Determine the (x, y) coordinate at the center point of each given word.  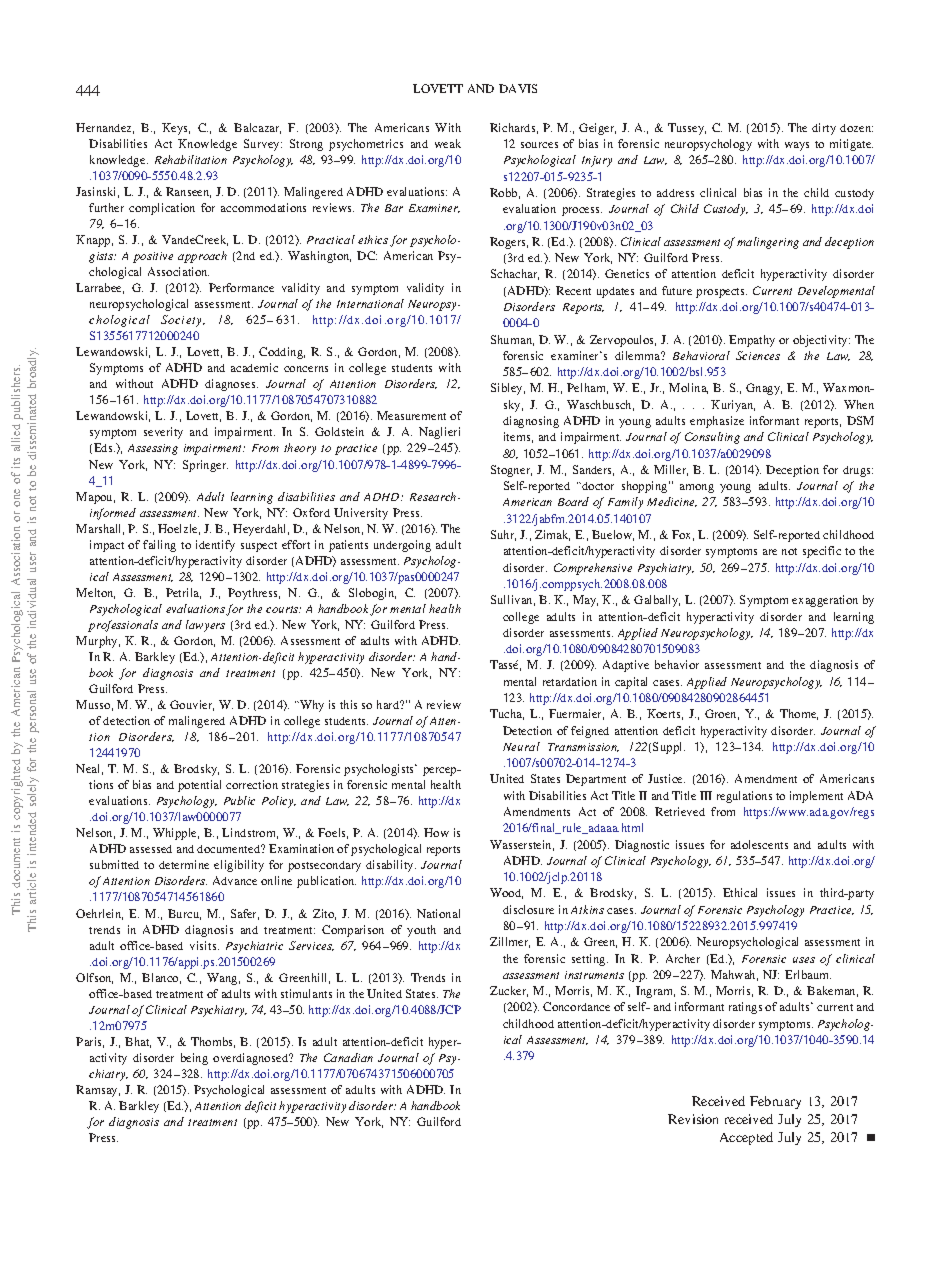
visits (204, 945)
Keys (176, 129)
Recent (573, 290)
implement (816, 797)
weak (448, 143)
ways (797, 146)
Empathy (752, 341)
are (770, 552)
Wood (506, 893)
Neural (521, 746)
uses (804, 960)
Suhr (503, 535)
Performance (241, 287)
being (194, 1059)
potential (199, 786)
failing (159, 546)
